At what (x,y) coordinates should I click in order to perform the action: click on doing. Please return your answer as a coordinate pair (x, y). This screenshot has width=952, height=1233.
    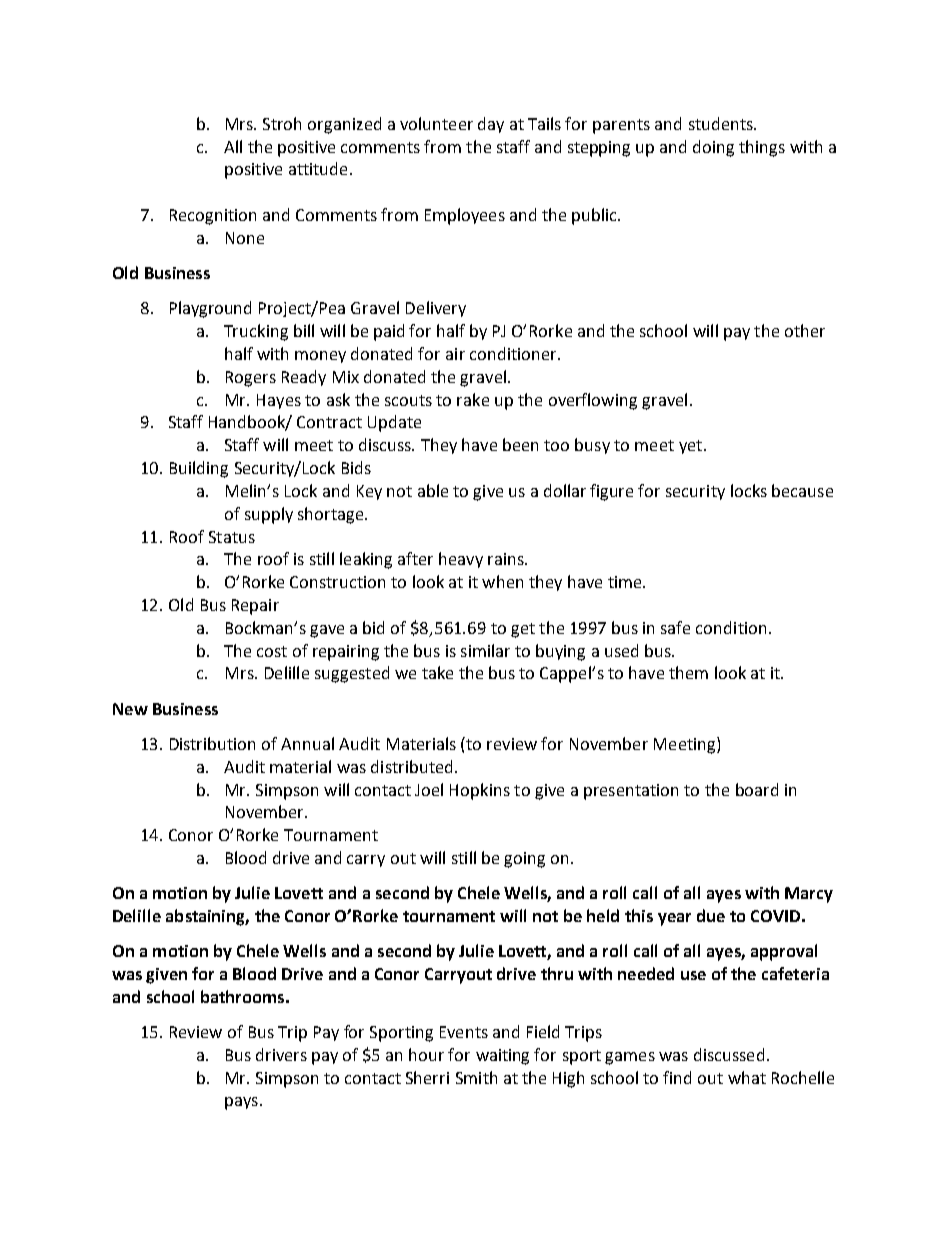
    Looking at the image, I should click on (713, 148).
